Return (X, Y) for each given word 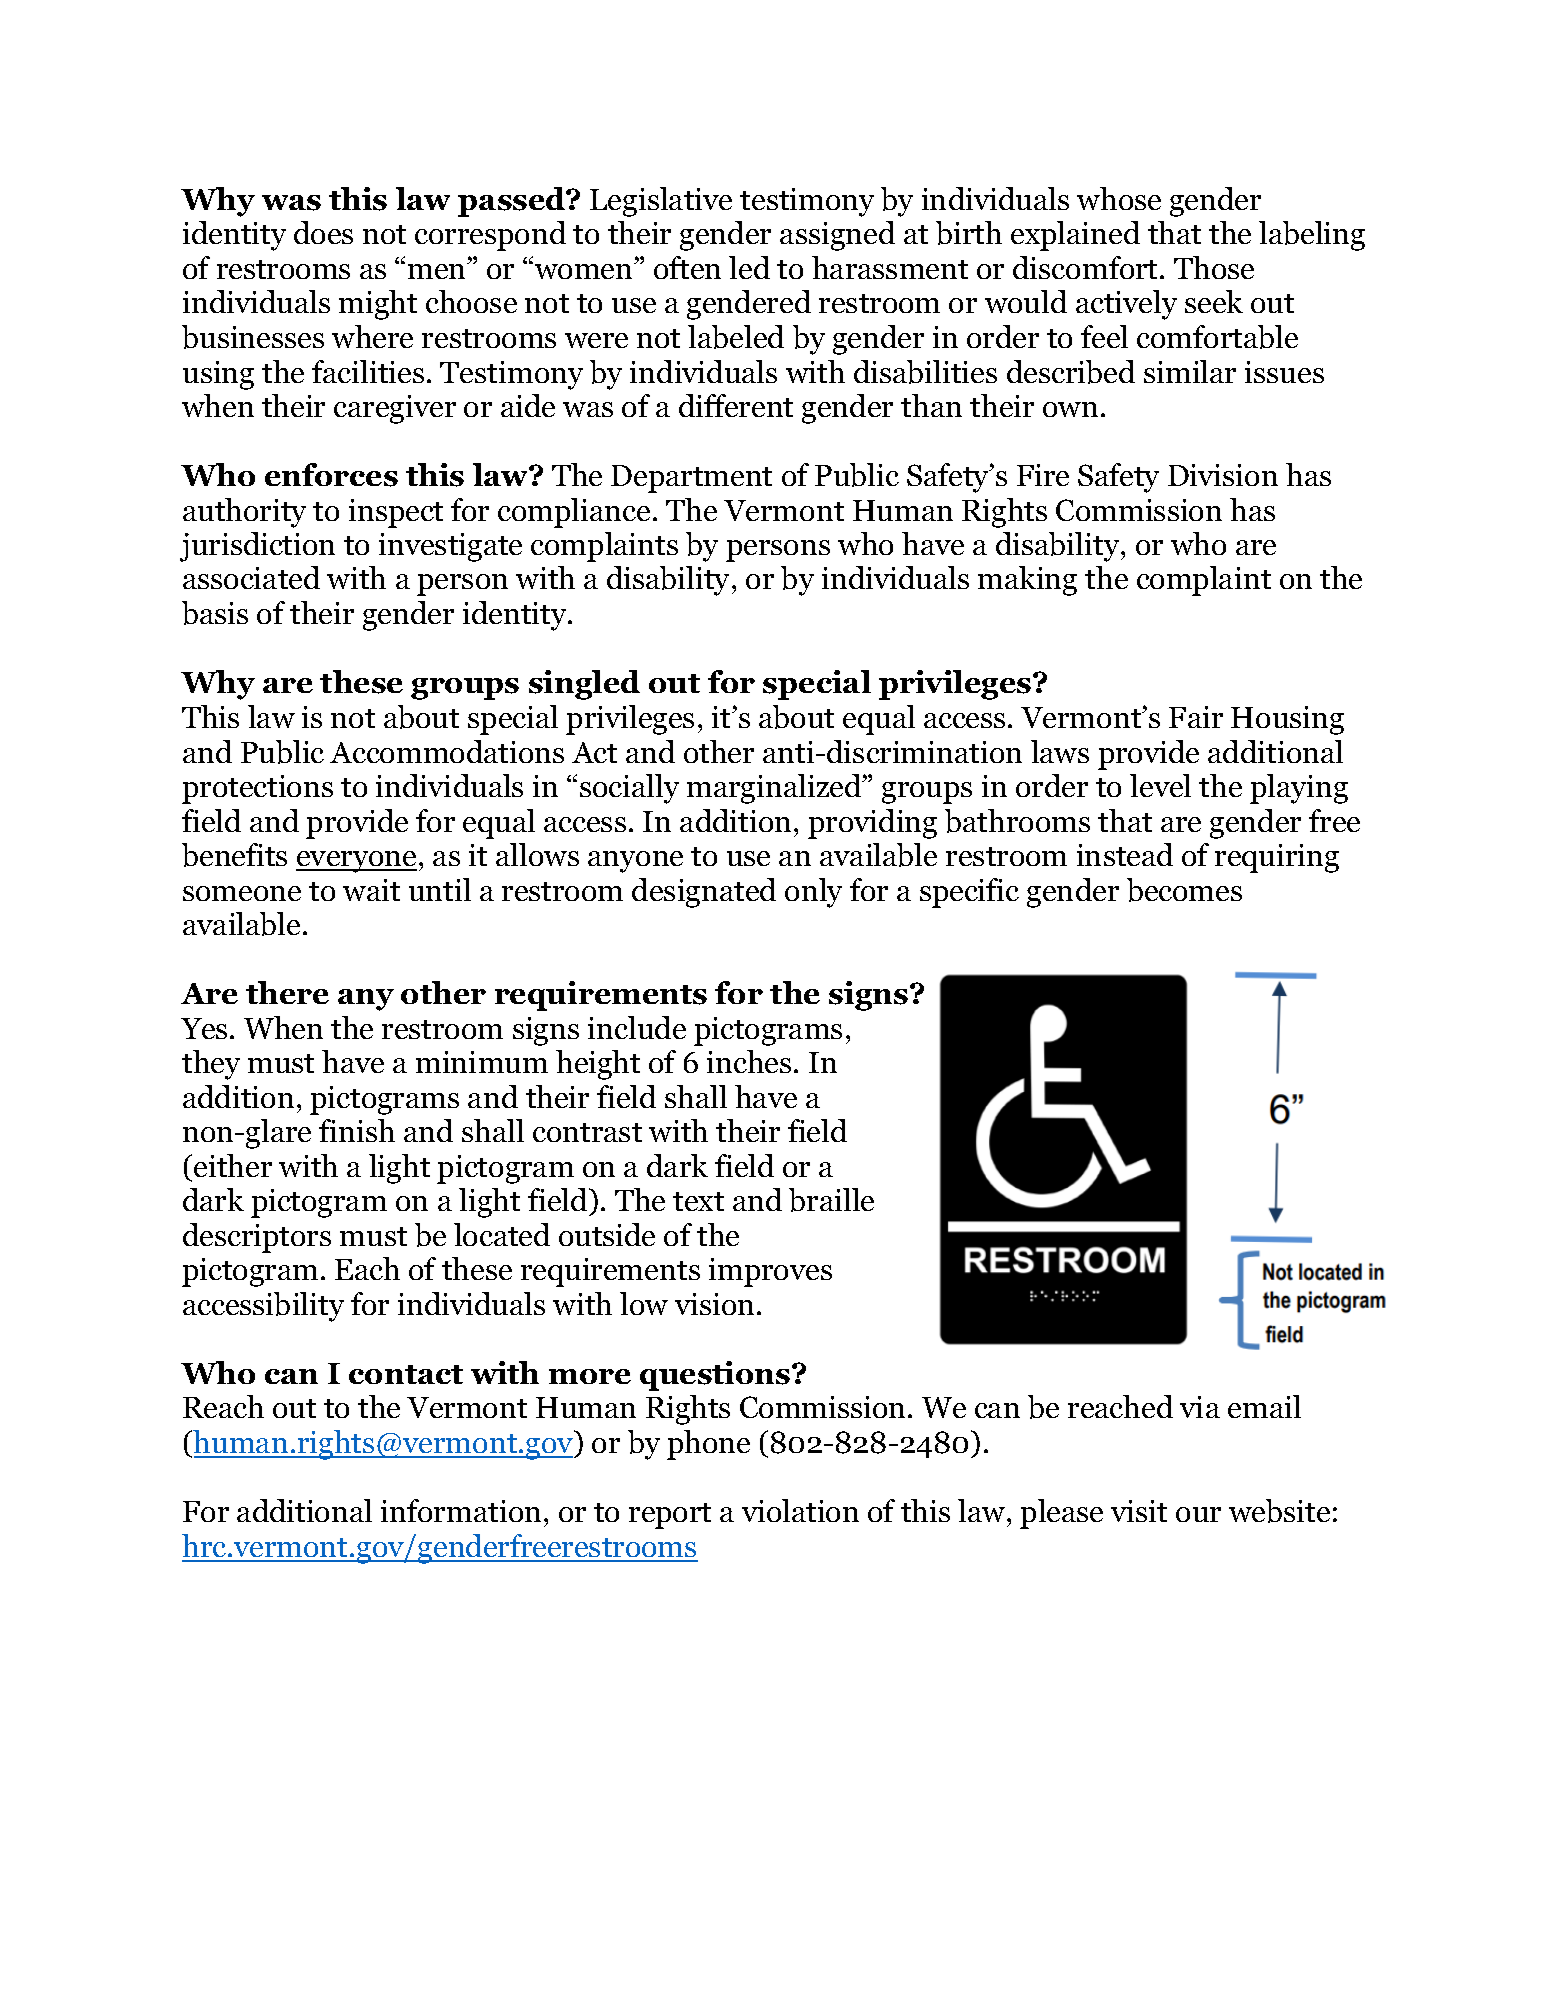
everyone (356, 862)
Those (1214, 267)
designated (704, 893)
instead (1125, 854)
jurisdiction (257, 547)
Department (691, 479)
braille (831, 1200)
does (323, 232)
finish (357, 1130)
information (461, 1510)
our (1198, 1514)
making (1027, 581)
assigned (837, 236)
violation (800, 1510)
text (698, 1201)
